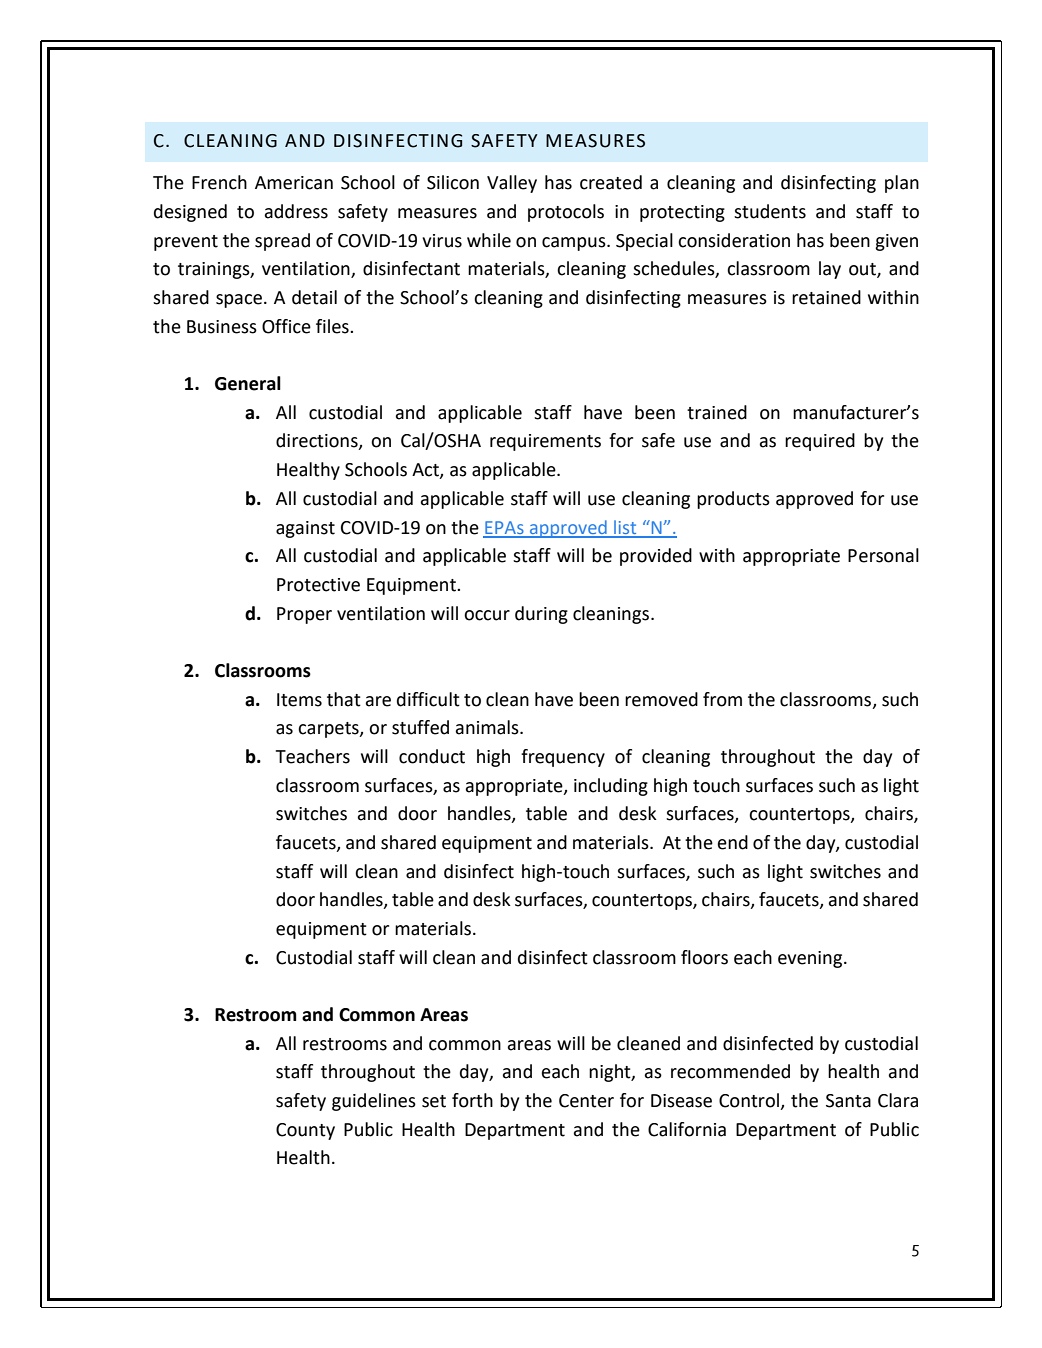 This image has height=1348, width=1042. Describe the element at coordinates (541, 615) in the image. I see `during` at that location.
